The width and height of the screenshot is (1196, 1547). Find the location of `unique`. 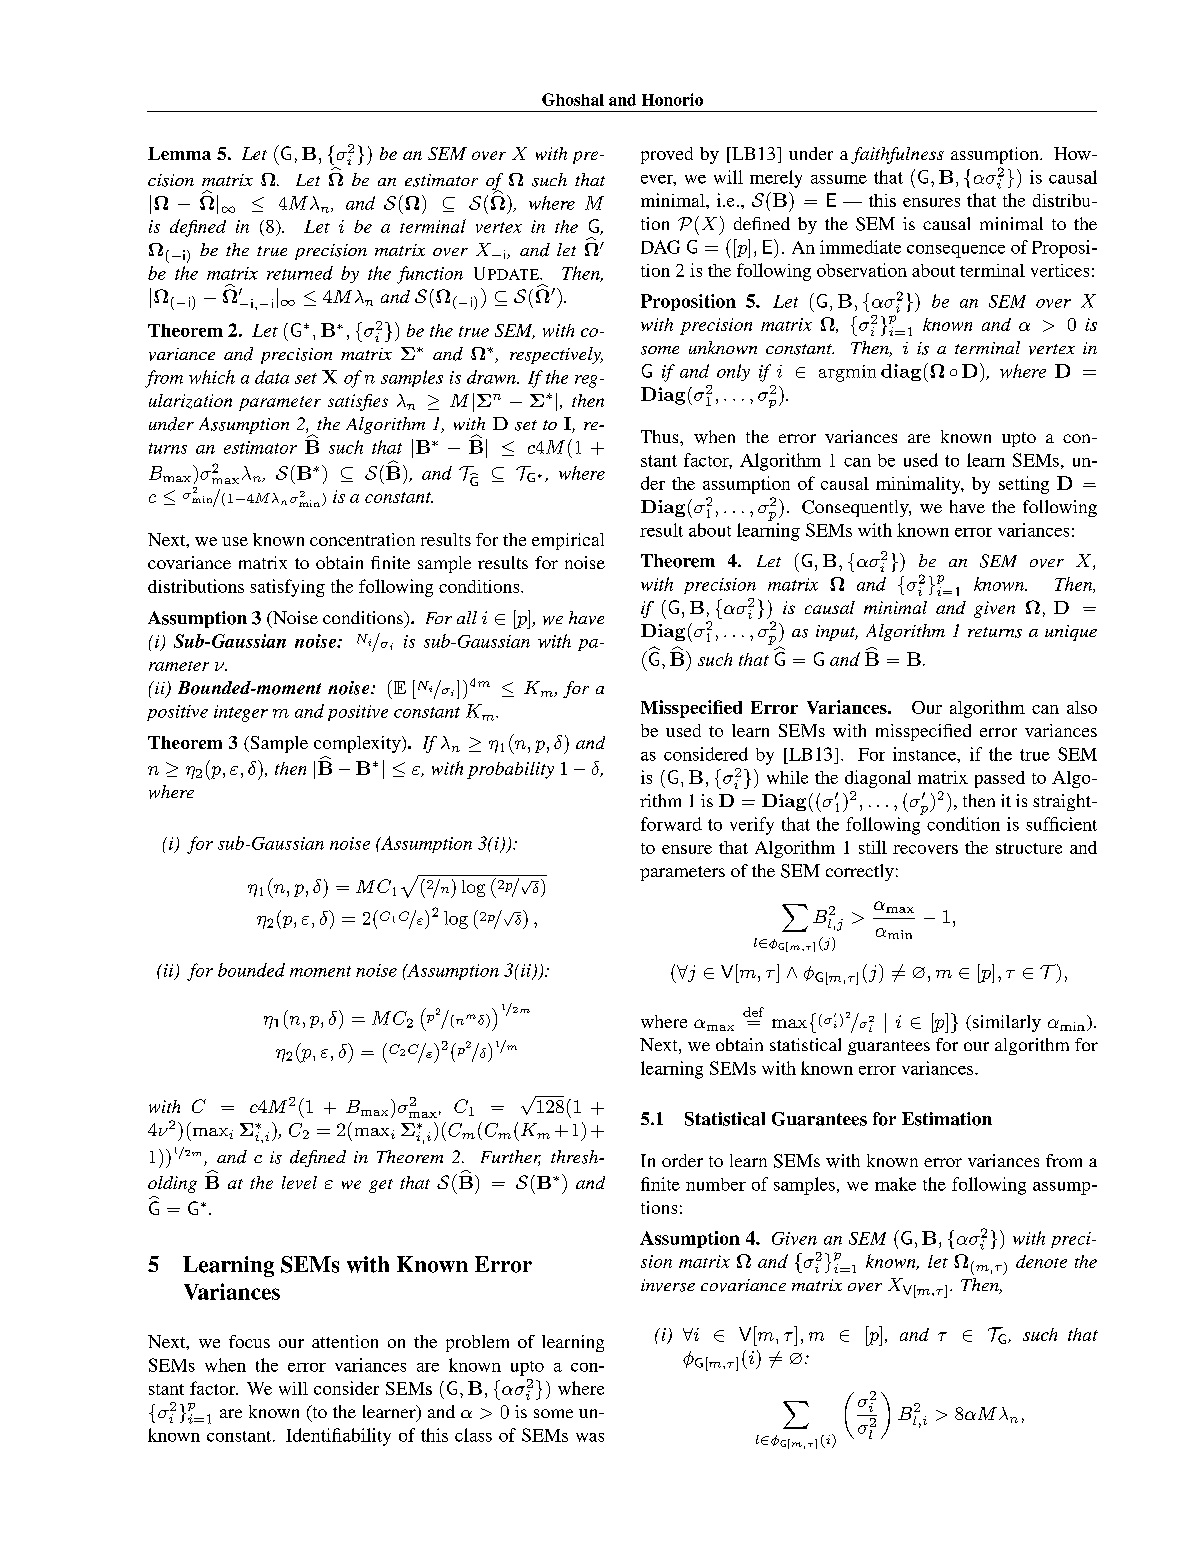

unique is located at coordinates (1071, 633).
